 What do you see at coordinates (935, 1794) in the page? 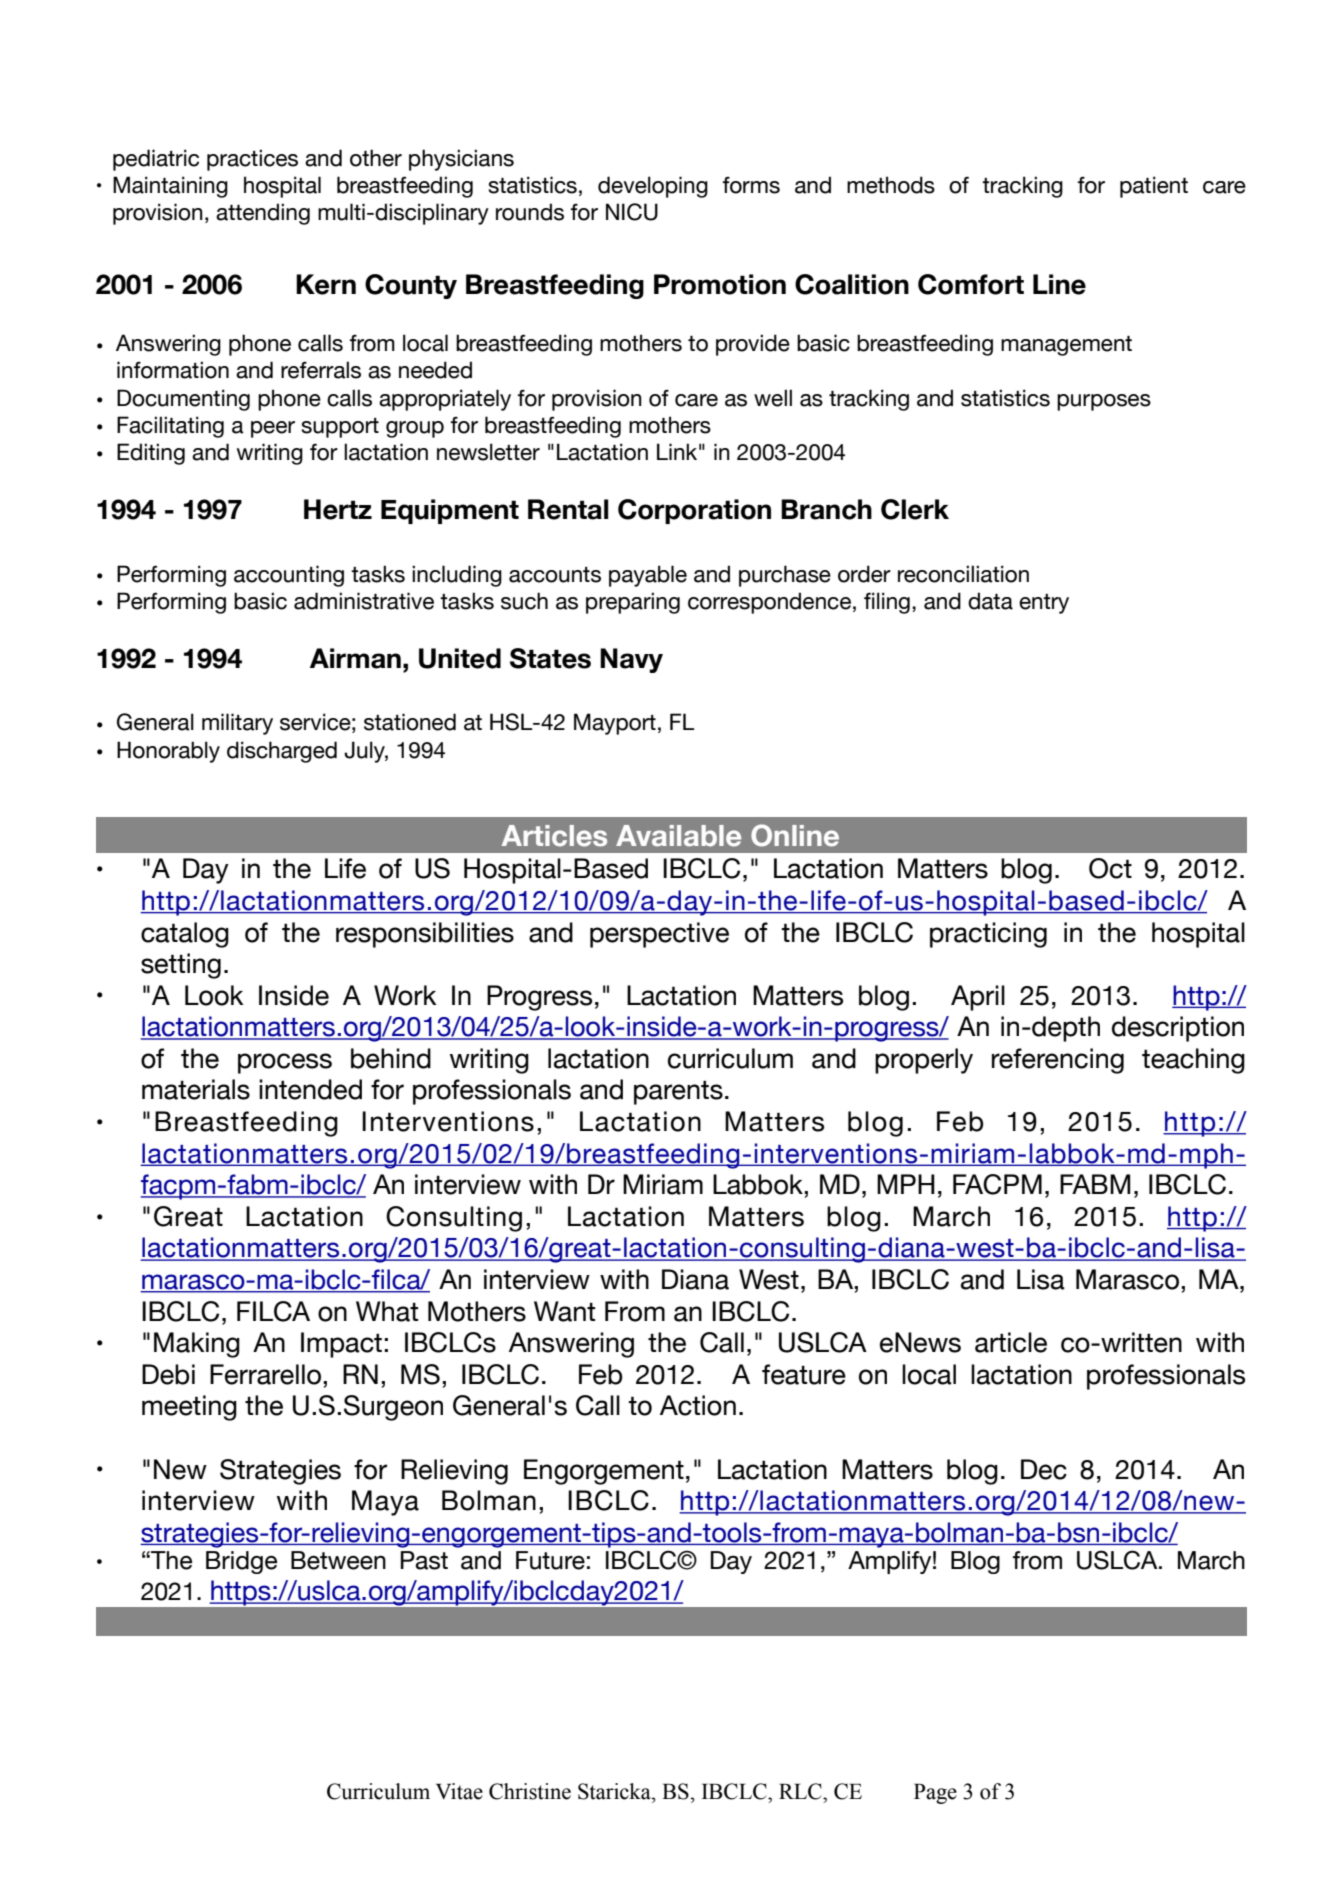
I see `Page` at bounding box center [935, 1794].
